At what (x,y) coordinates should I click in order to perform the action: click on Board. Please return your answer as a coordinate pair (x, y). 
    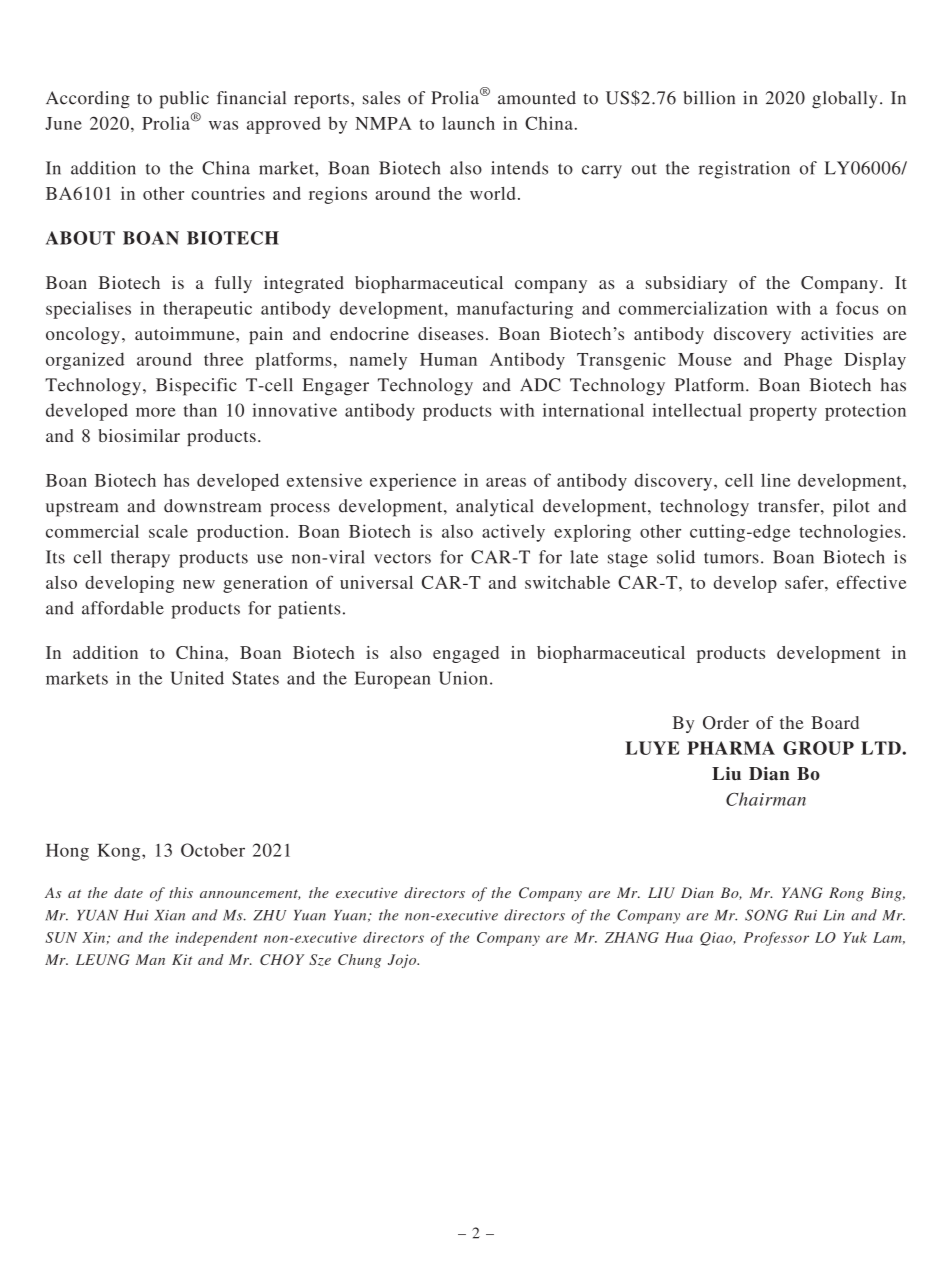
    Looking at the image, I should click on (835, 722).
